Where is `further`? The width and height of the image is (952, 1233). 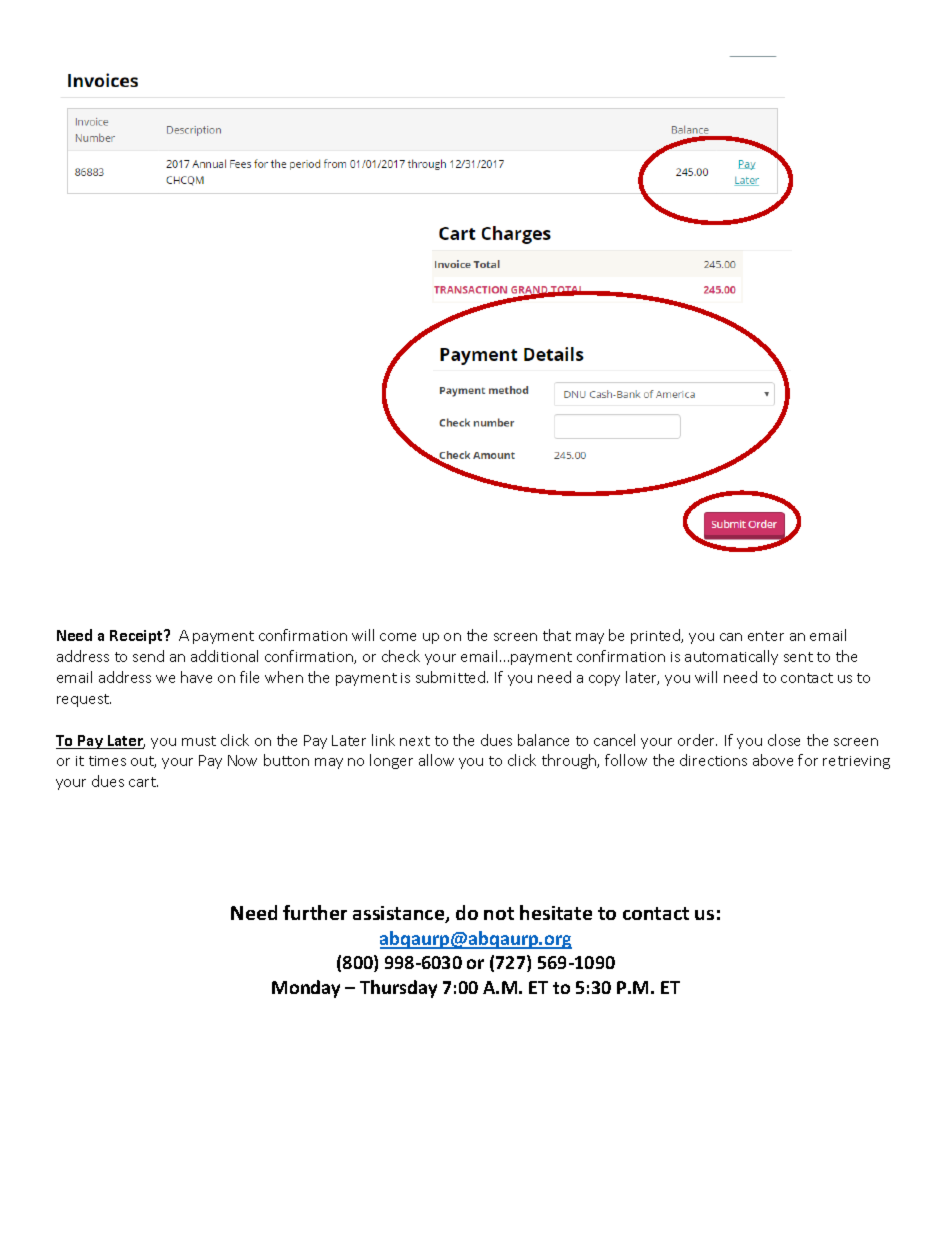
further is located at coordinates (315, 912).
